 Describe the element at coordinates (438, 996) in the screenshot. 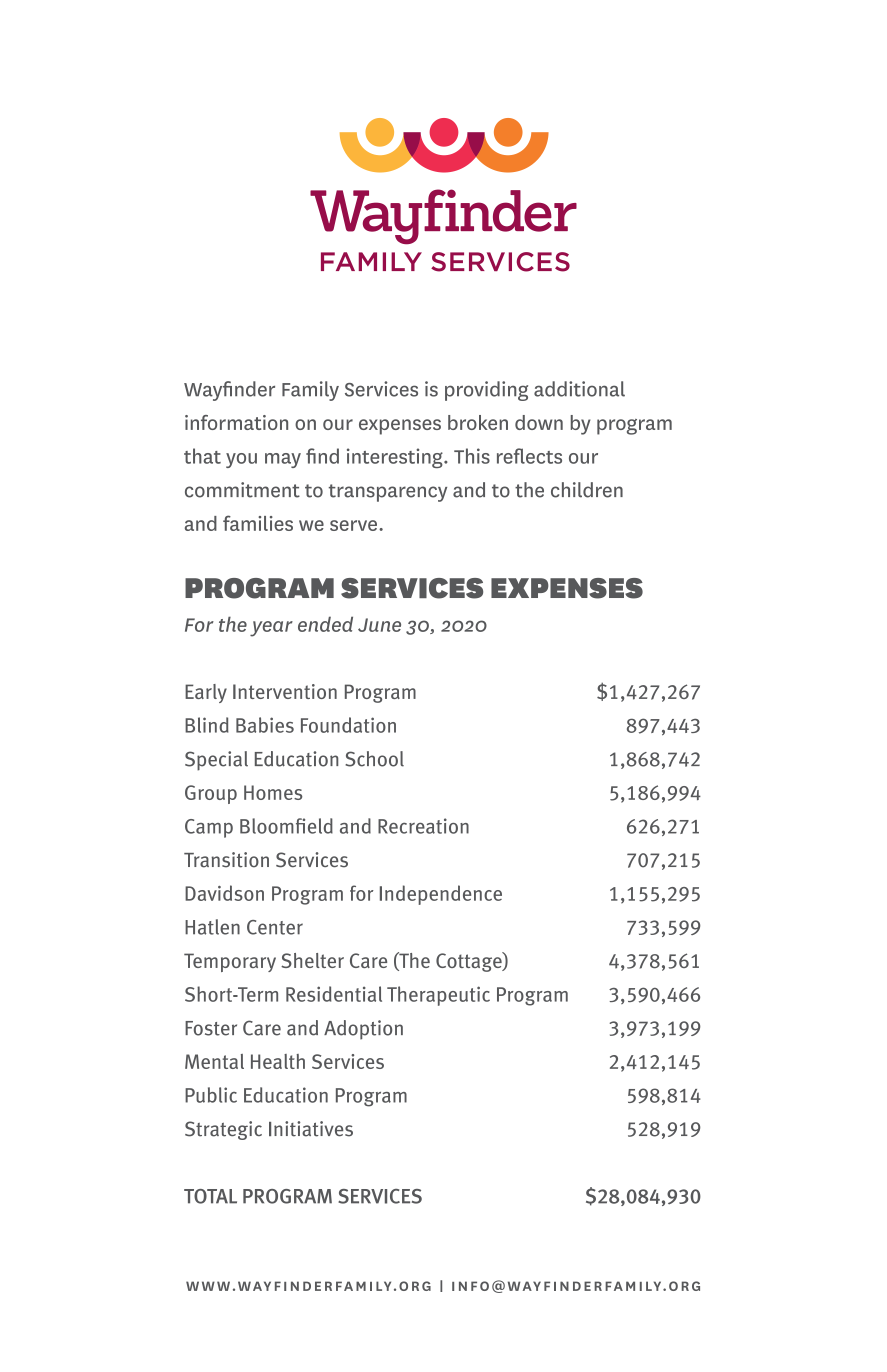

I see `Therapeutic` at that location.
